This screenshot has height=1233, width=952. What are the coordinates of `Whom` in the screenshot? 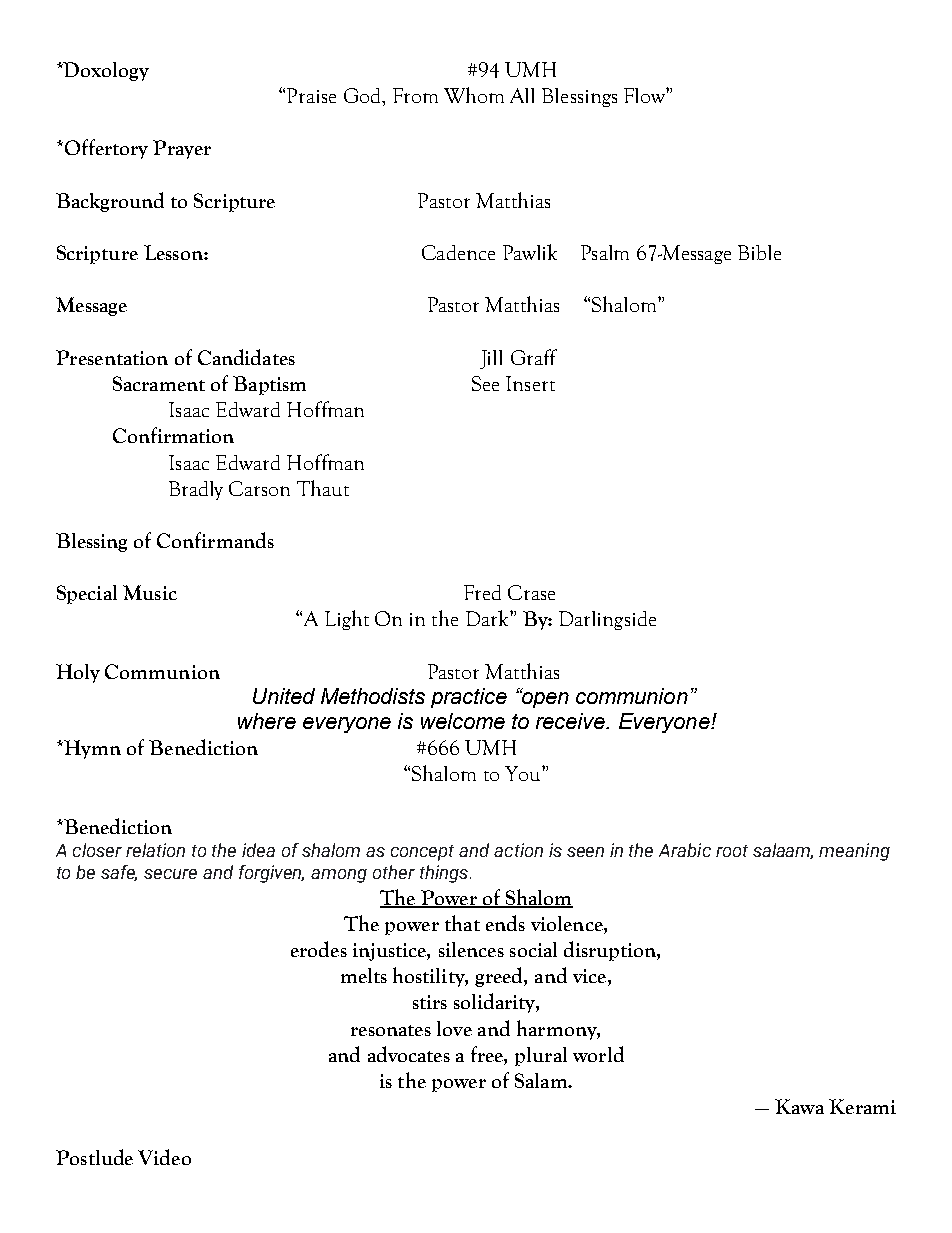 It's located at (474, 95).
